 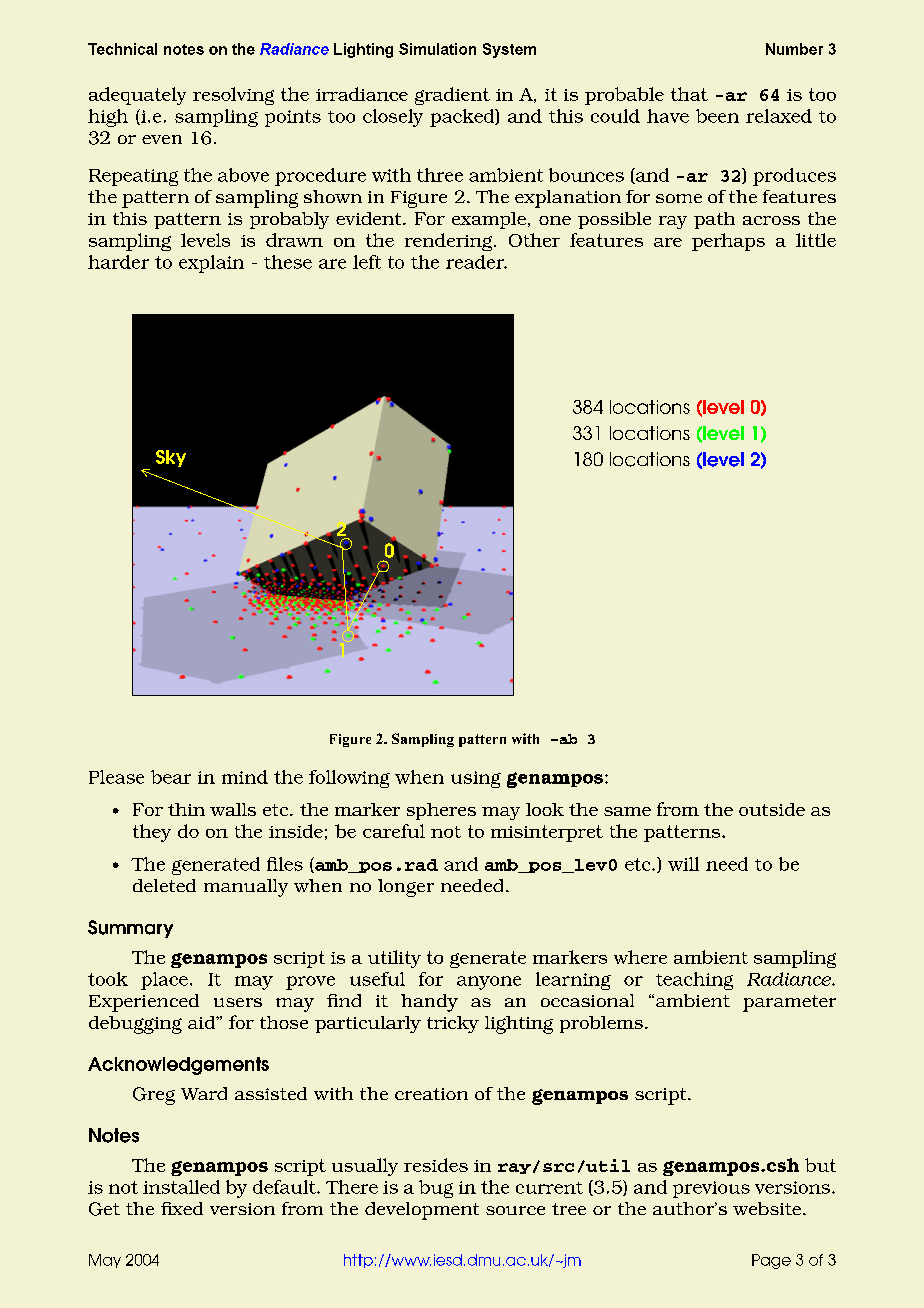 I want to click on outside, so click(x=772, y=809).
